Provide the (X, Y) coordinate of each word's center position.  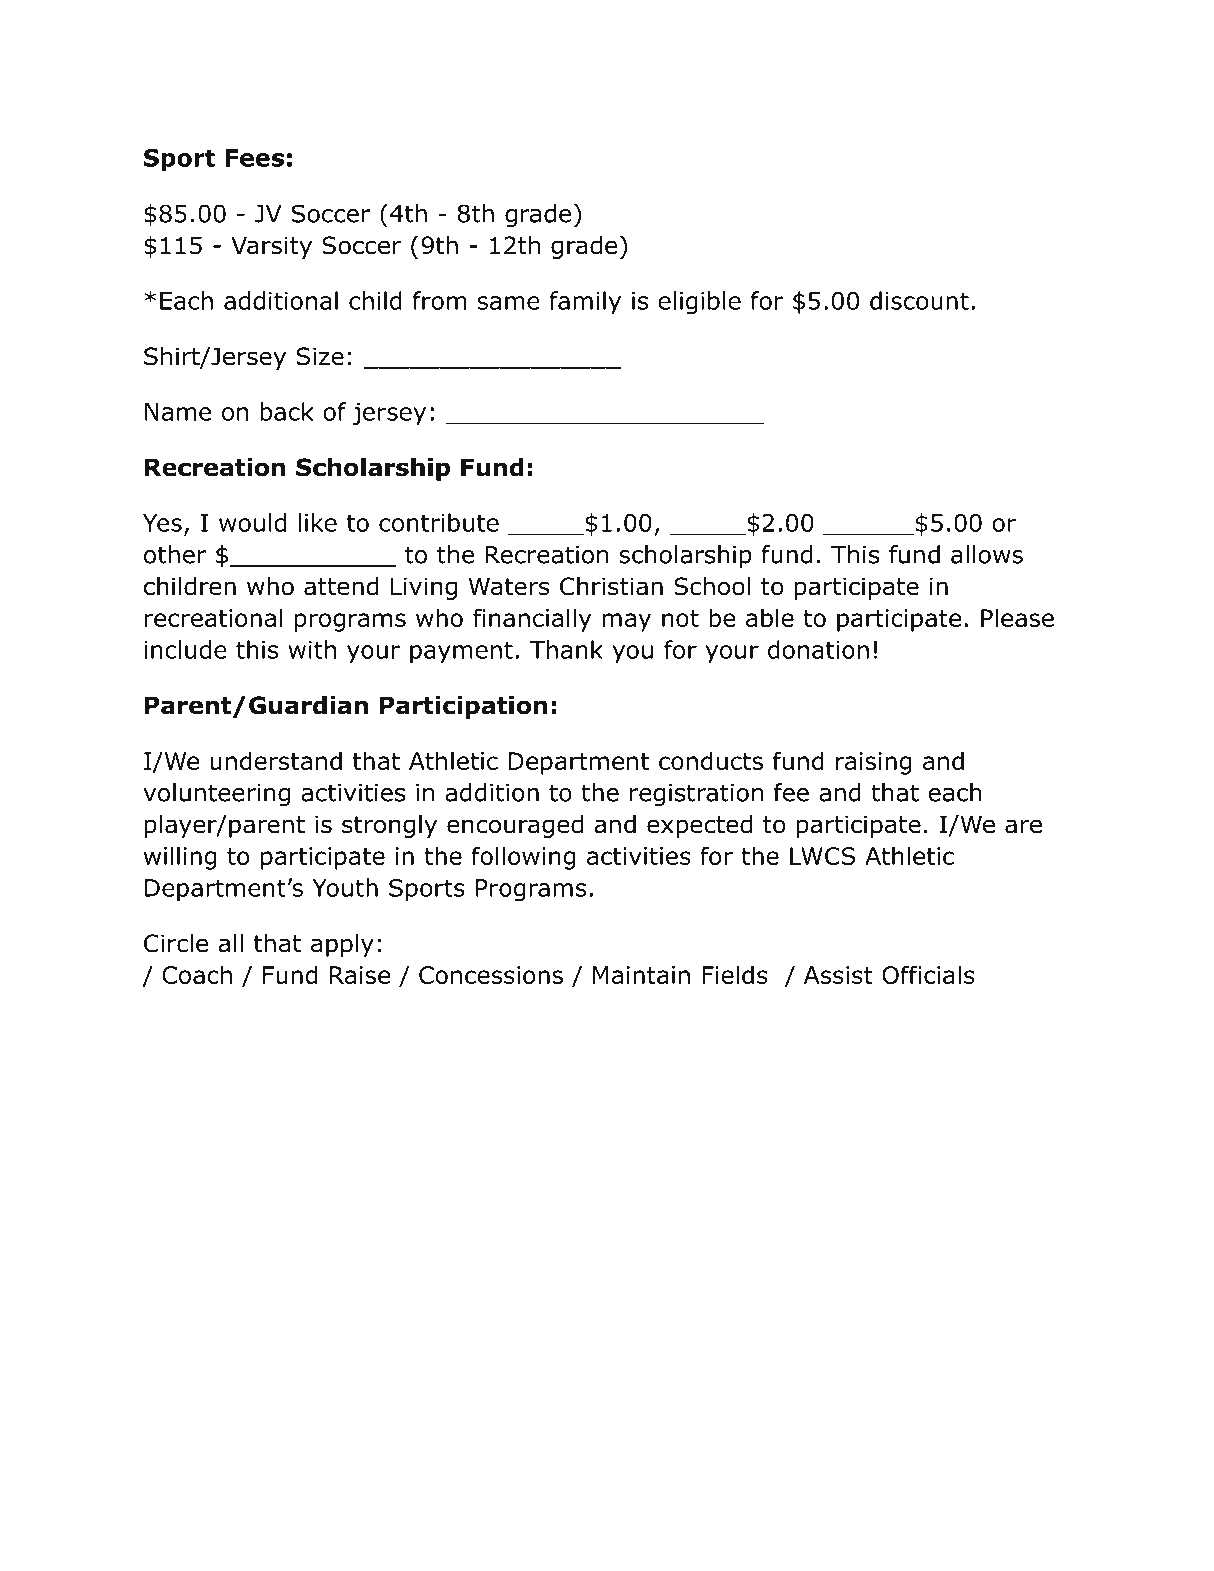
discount (919, 300)
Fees (254, 158)
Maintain (641, 975)
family (585, 303)
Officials (928, 974)
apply (342, 945)
